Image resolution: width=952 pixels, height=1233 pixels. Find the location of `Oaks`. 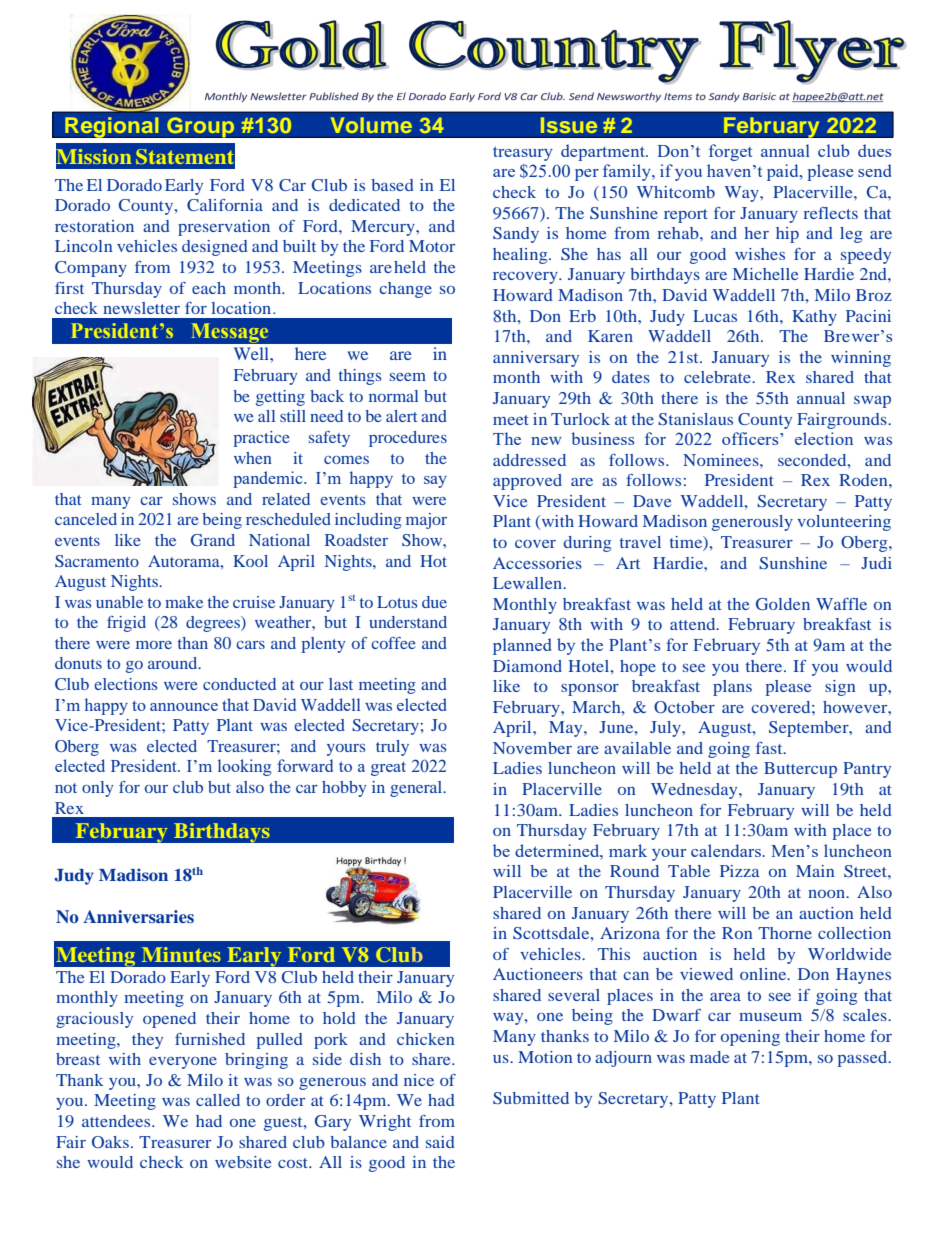

Oaks is located at coordinates (110, 1142).
